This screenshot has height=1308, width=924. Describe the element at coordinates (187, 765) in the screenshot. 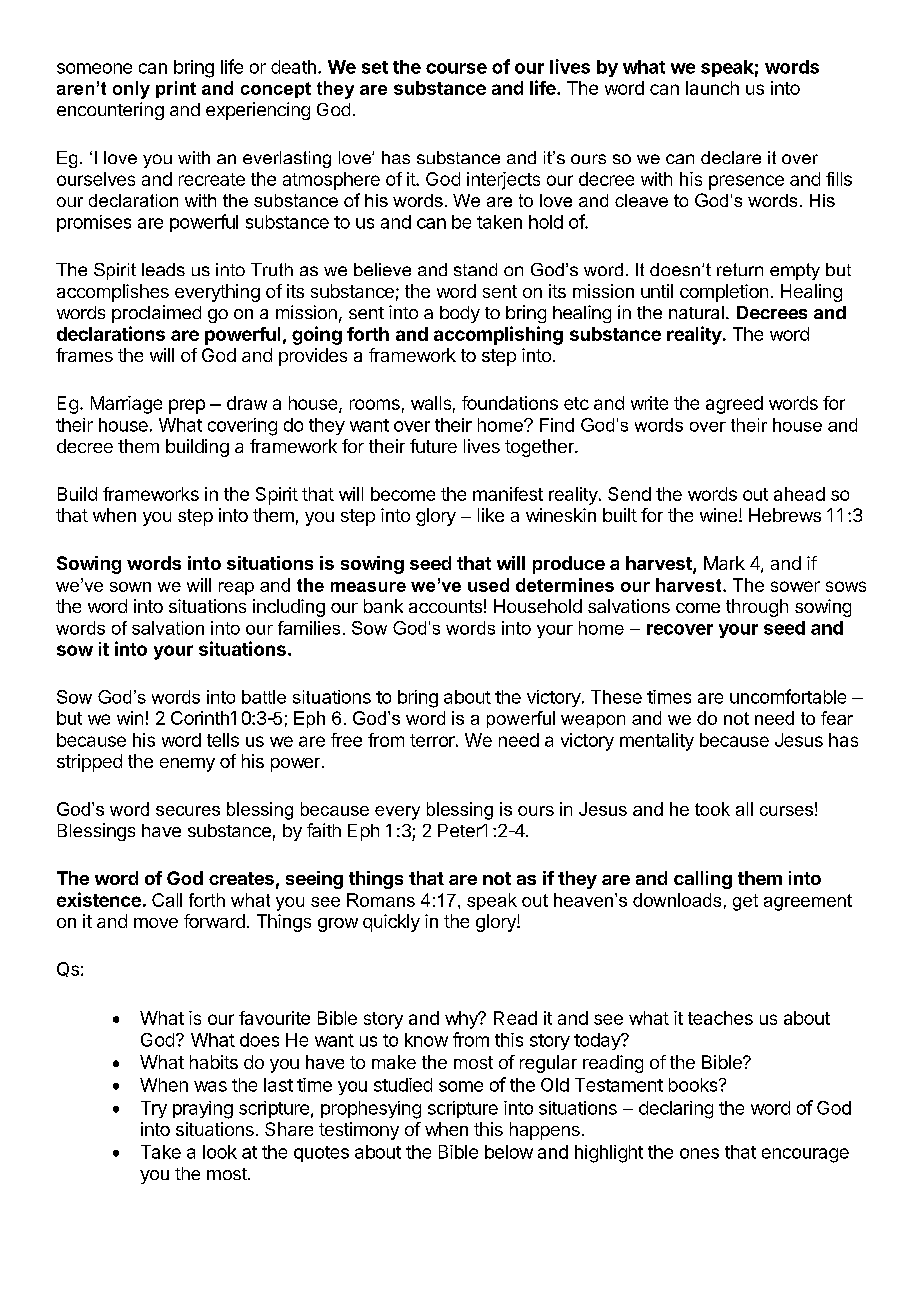

I see `enemy` at that location.
